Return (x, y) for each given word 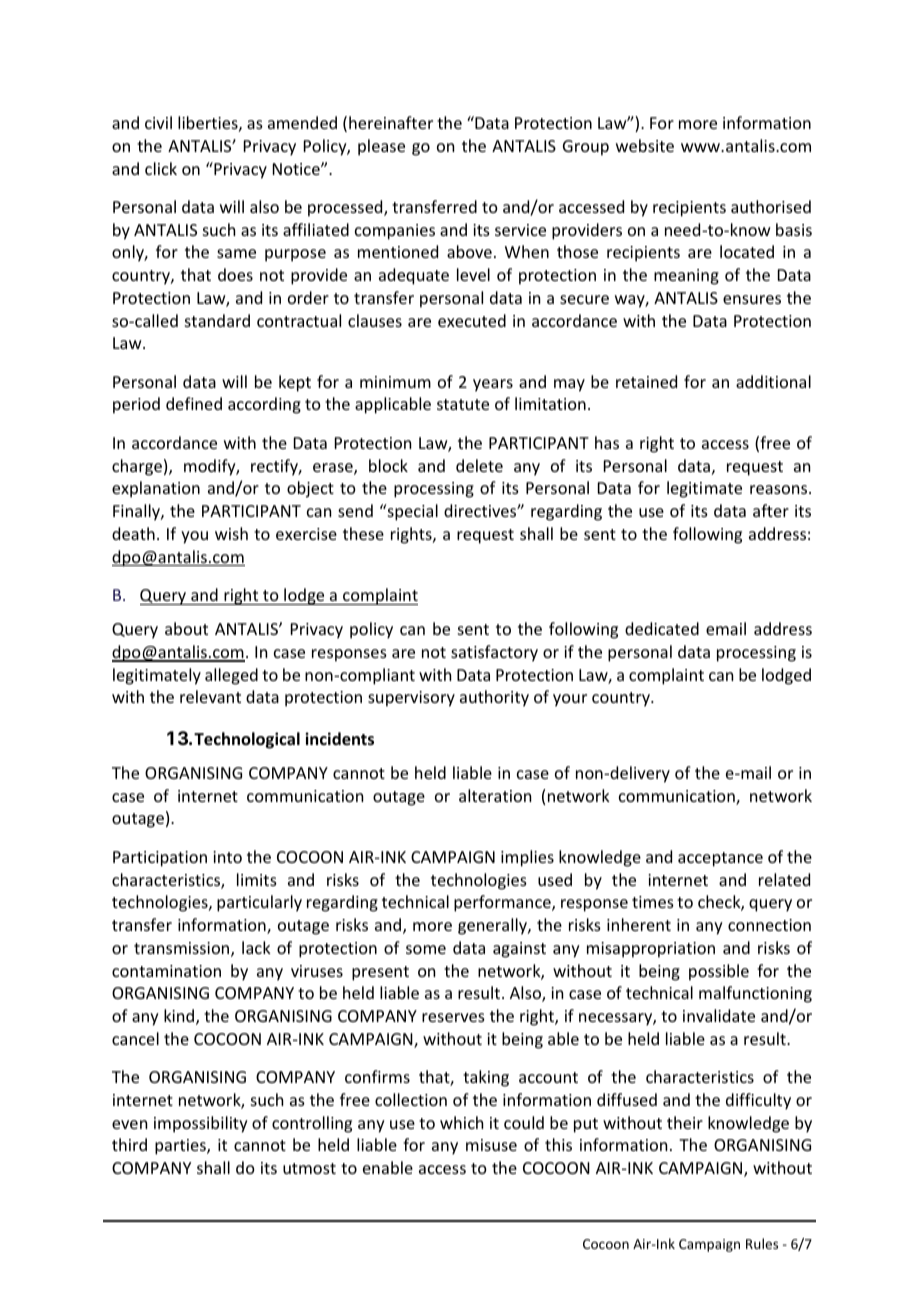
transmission (183, 949)
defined (194, 403)
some (426, 949)
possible (719, 972)
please (381, 147)
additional (773, 381)
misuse (491, 1145)
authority (494, 698)
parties (181, 1147)
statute (463, 404)
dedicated (662, 628)
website (645, 145)
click (161, 168)
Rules (762, 1243)
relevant (210, 696)
